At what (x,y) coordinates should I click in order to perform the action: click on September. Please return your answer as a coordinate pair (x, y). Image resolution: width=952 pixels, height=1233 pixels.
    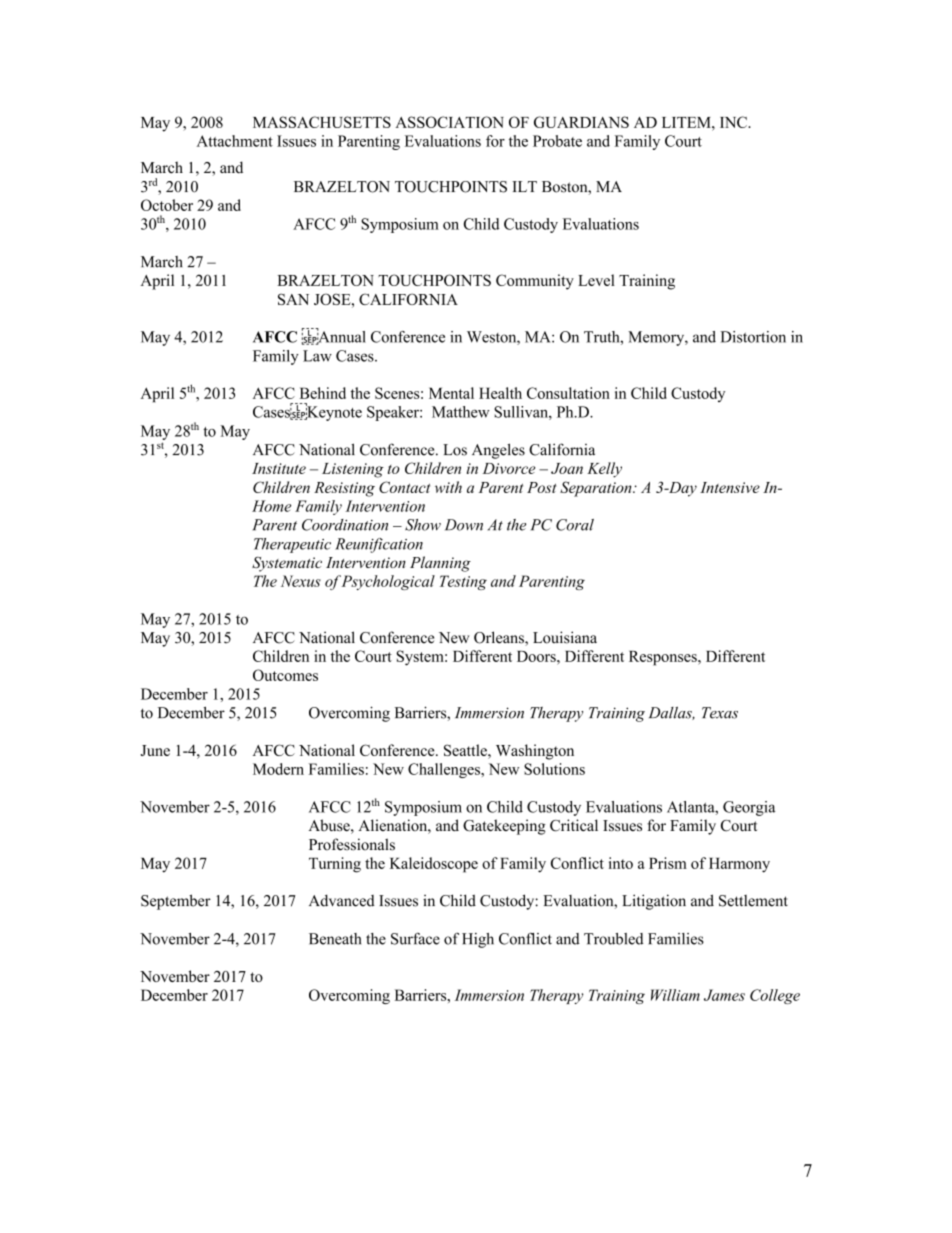
    Looking at the image, I should click on (176, 902).
